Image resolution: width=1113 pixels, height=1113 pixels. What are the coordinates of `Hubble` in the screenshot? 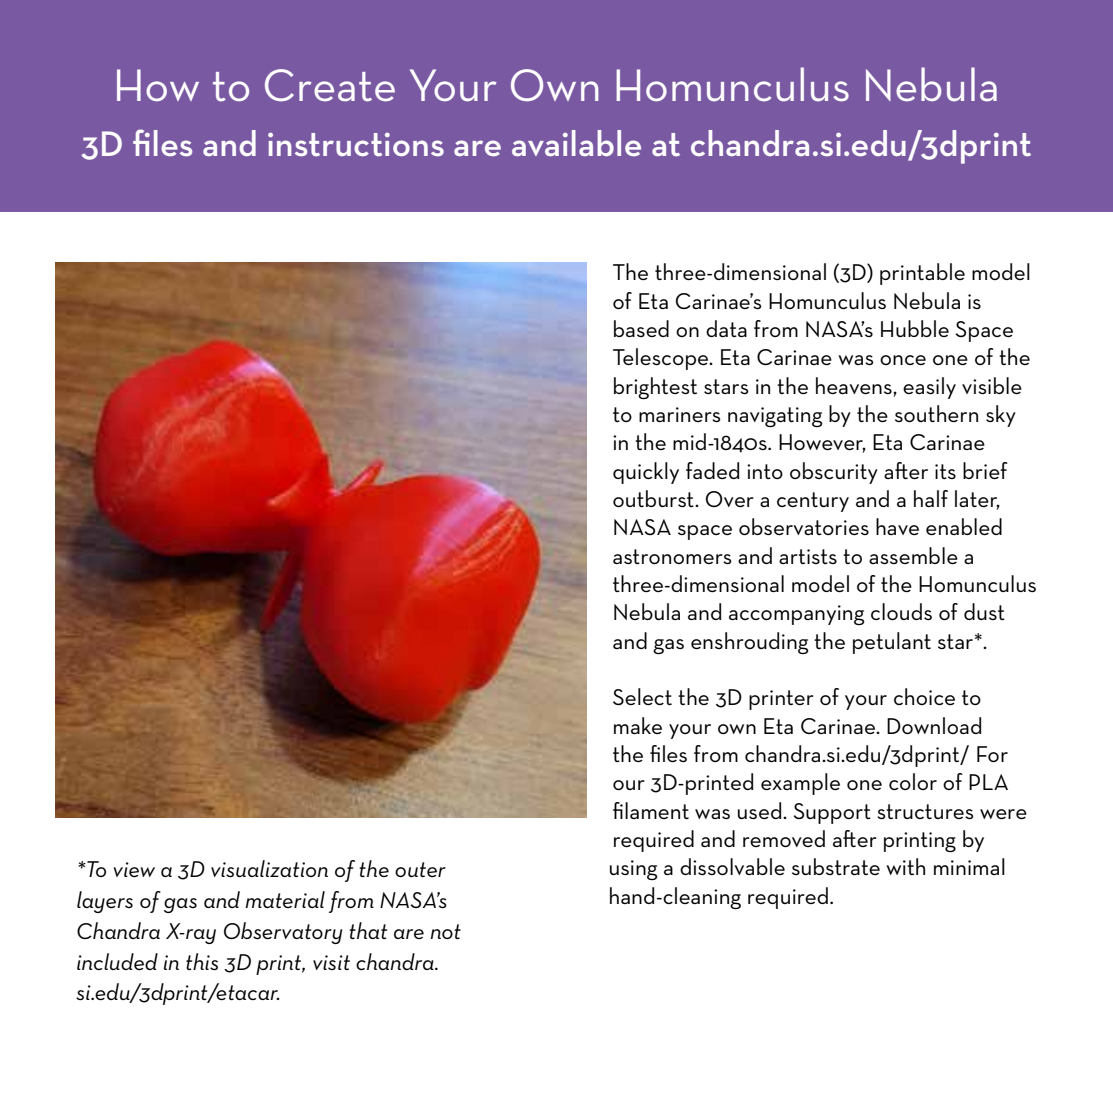 It's located at (915, 328).
